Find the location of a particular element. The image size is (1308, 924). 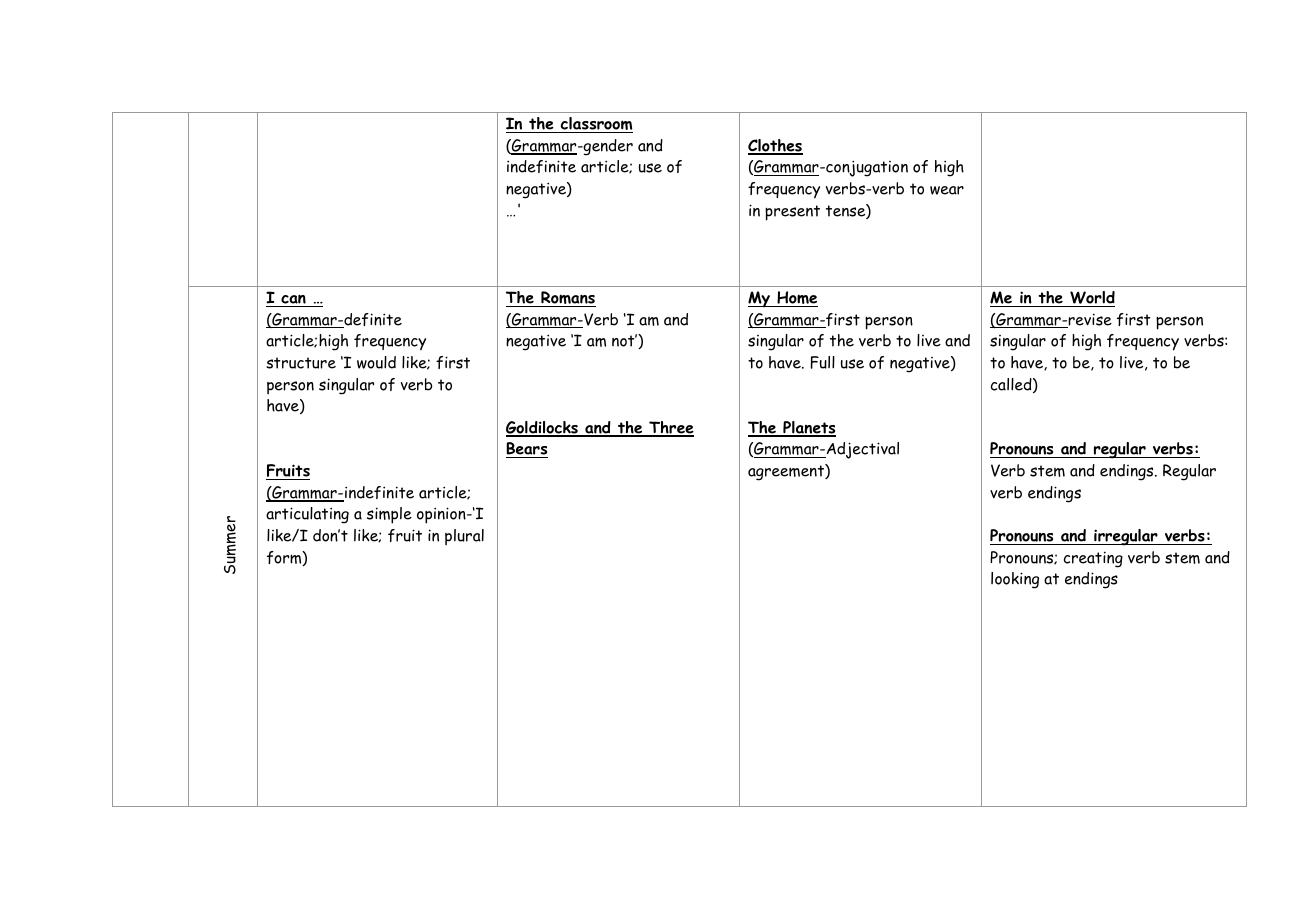

can is located at coordinates (293, 299).
